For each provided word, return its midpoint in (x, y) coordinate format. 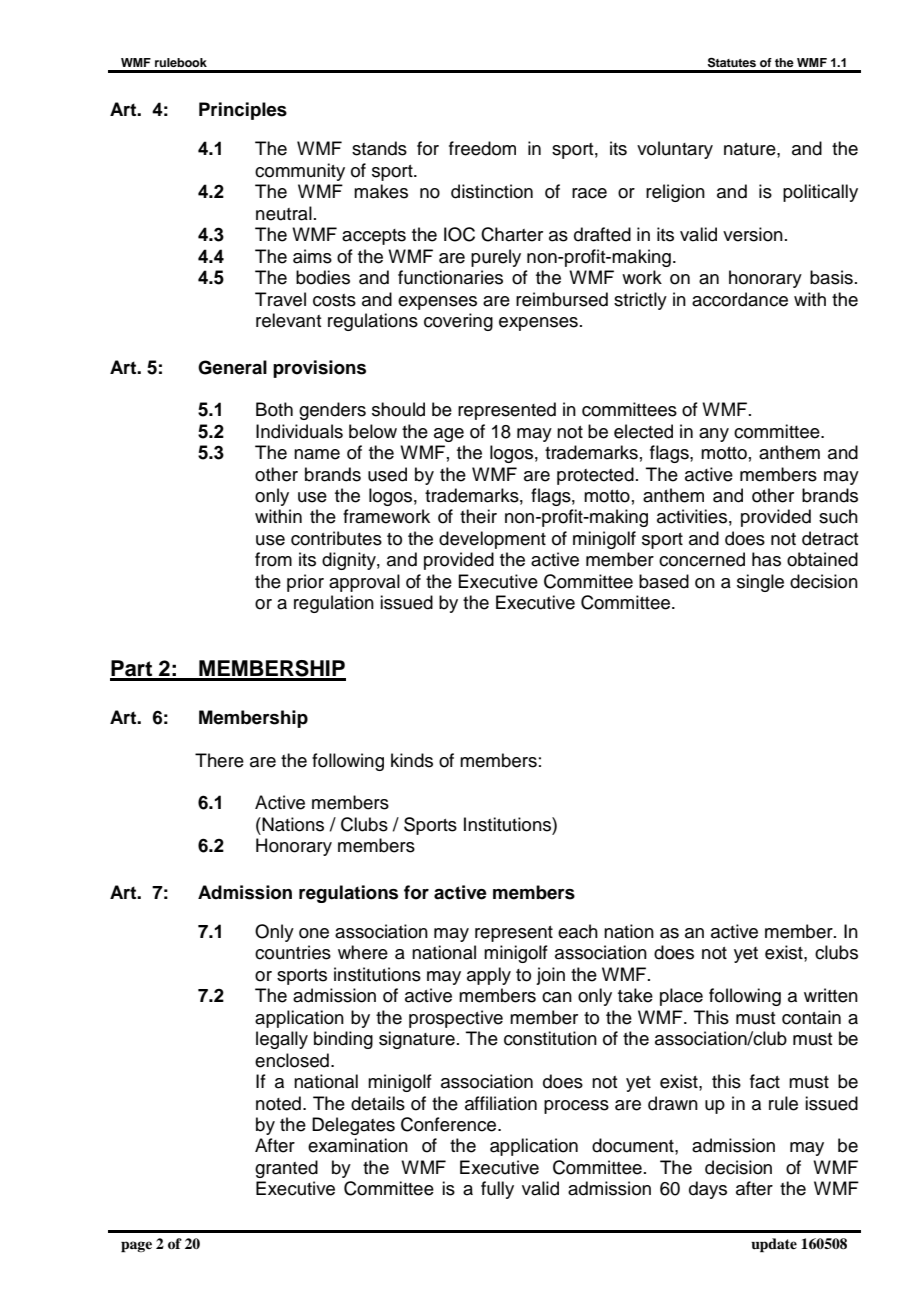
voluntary (675, 150)
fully (497, 1190)
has (766, 559)
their (478, 516)
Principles (243, 111)
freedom (482, 148)
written (831, 995)
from (273, 559)
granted (286, 1169)
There (219, 760)
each (578, 931)
